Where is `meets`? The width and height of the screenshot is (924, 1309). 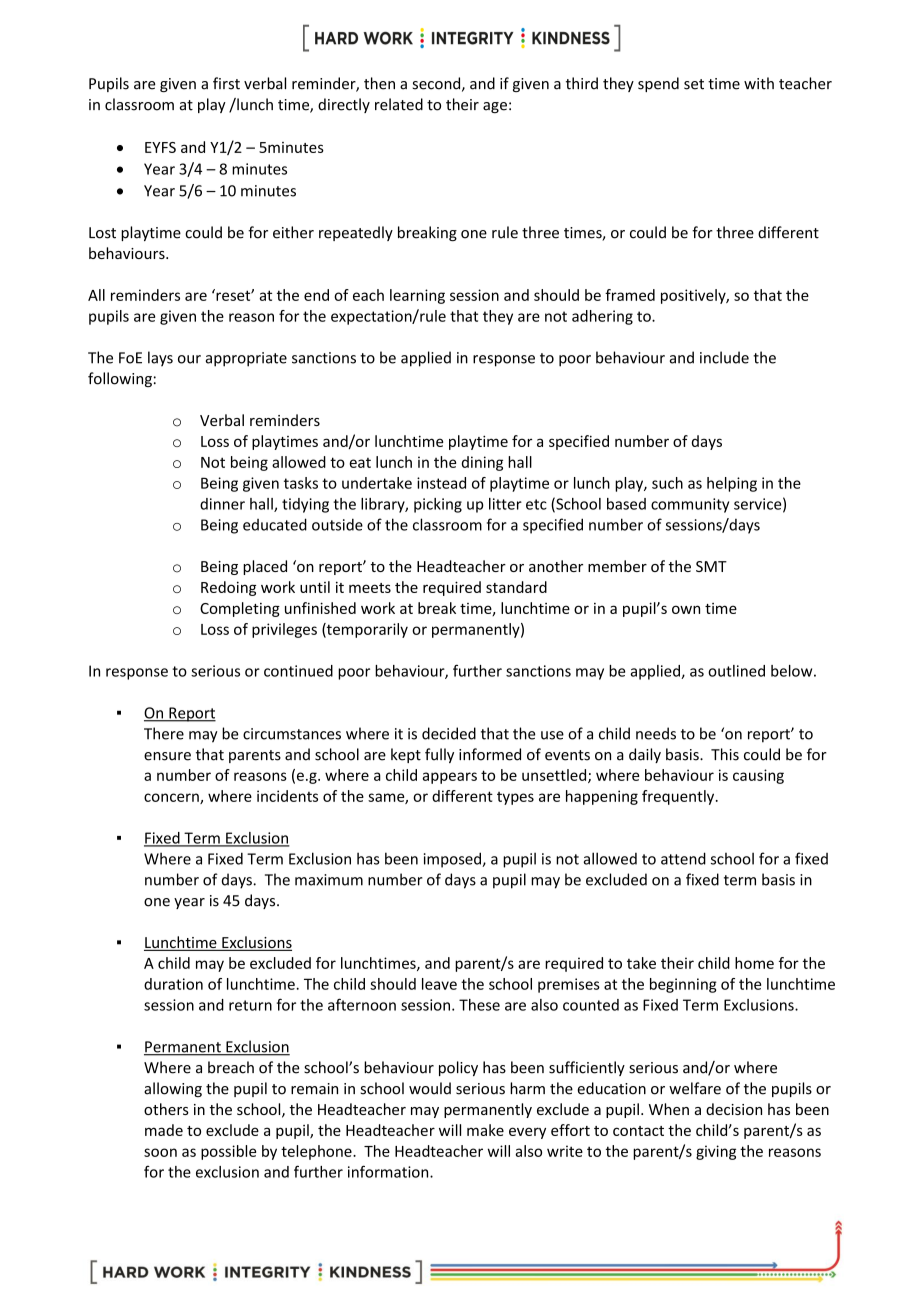
meets is located at coordinates (370, 588).
